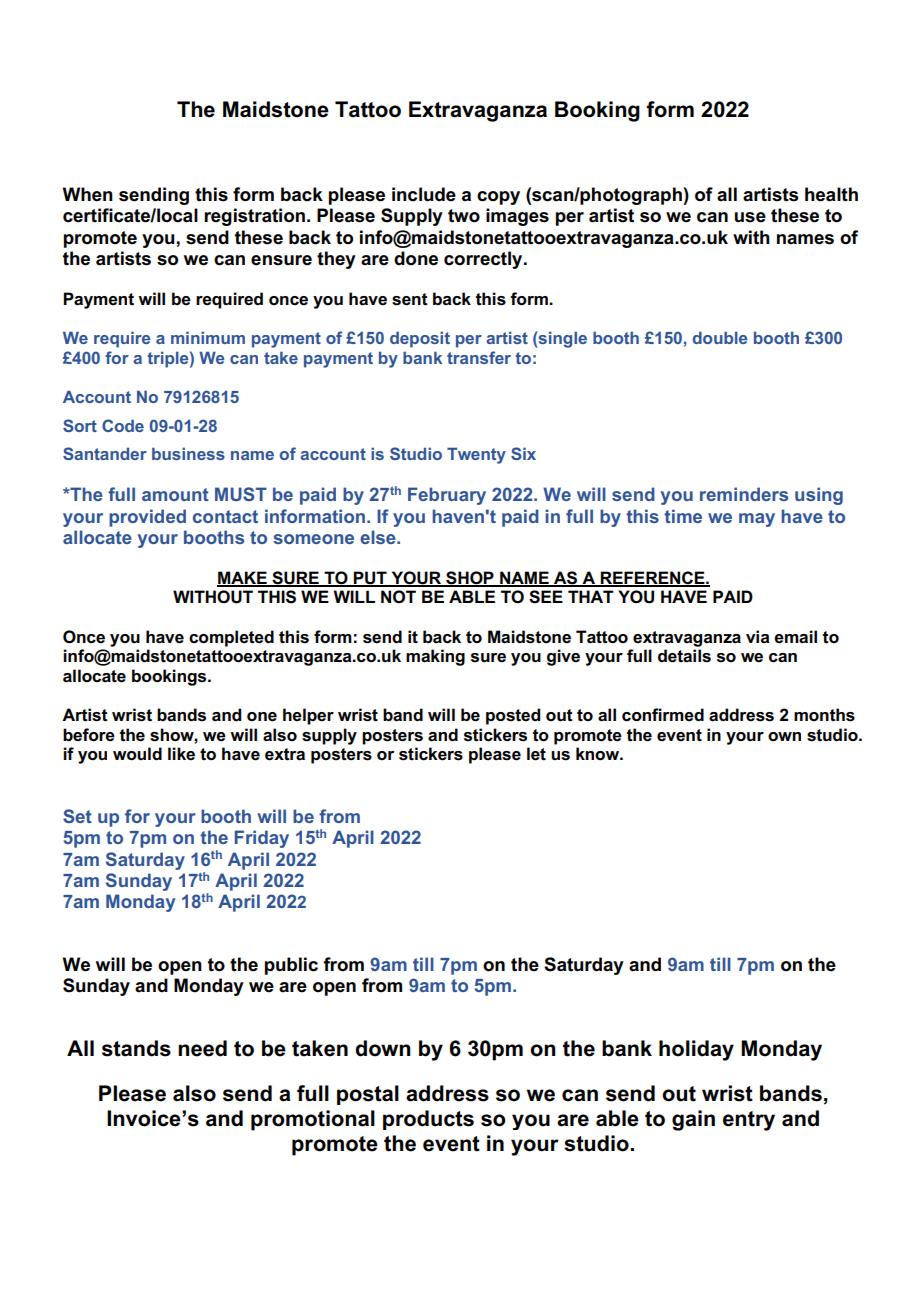  What do you see at coordinates (136, 1048) in the page?
I see `stands` at bounding box center [136, 1048].
